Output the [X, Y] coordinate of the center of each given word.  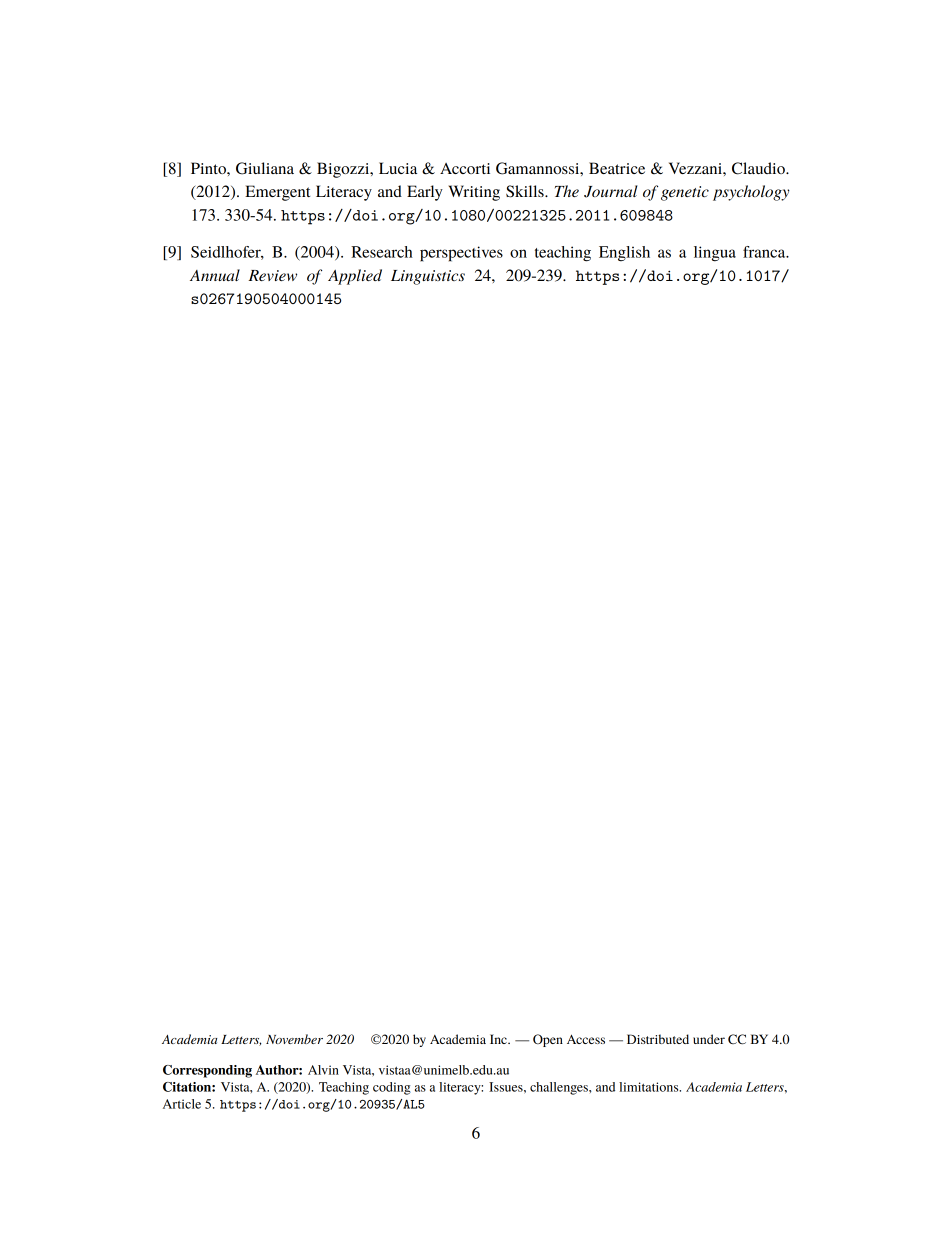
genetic [685, 193]
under [709, 1039]
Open [548, 1040]
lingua [715, 254]
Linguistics [428, 277]
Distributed [658, 1039]
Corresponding [207, 1071]
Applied [355, 277]
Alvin [323, 1070]
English [624, 253]
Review [272, 275]
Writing [474, 193]
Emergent [277, 193]
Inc [499, 1039]
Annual [215, 275]
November [294, 1039]
